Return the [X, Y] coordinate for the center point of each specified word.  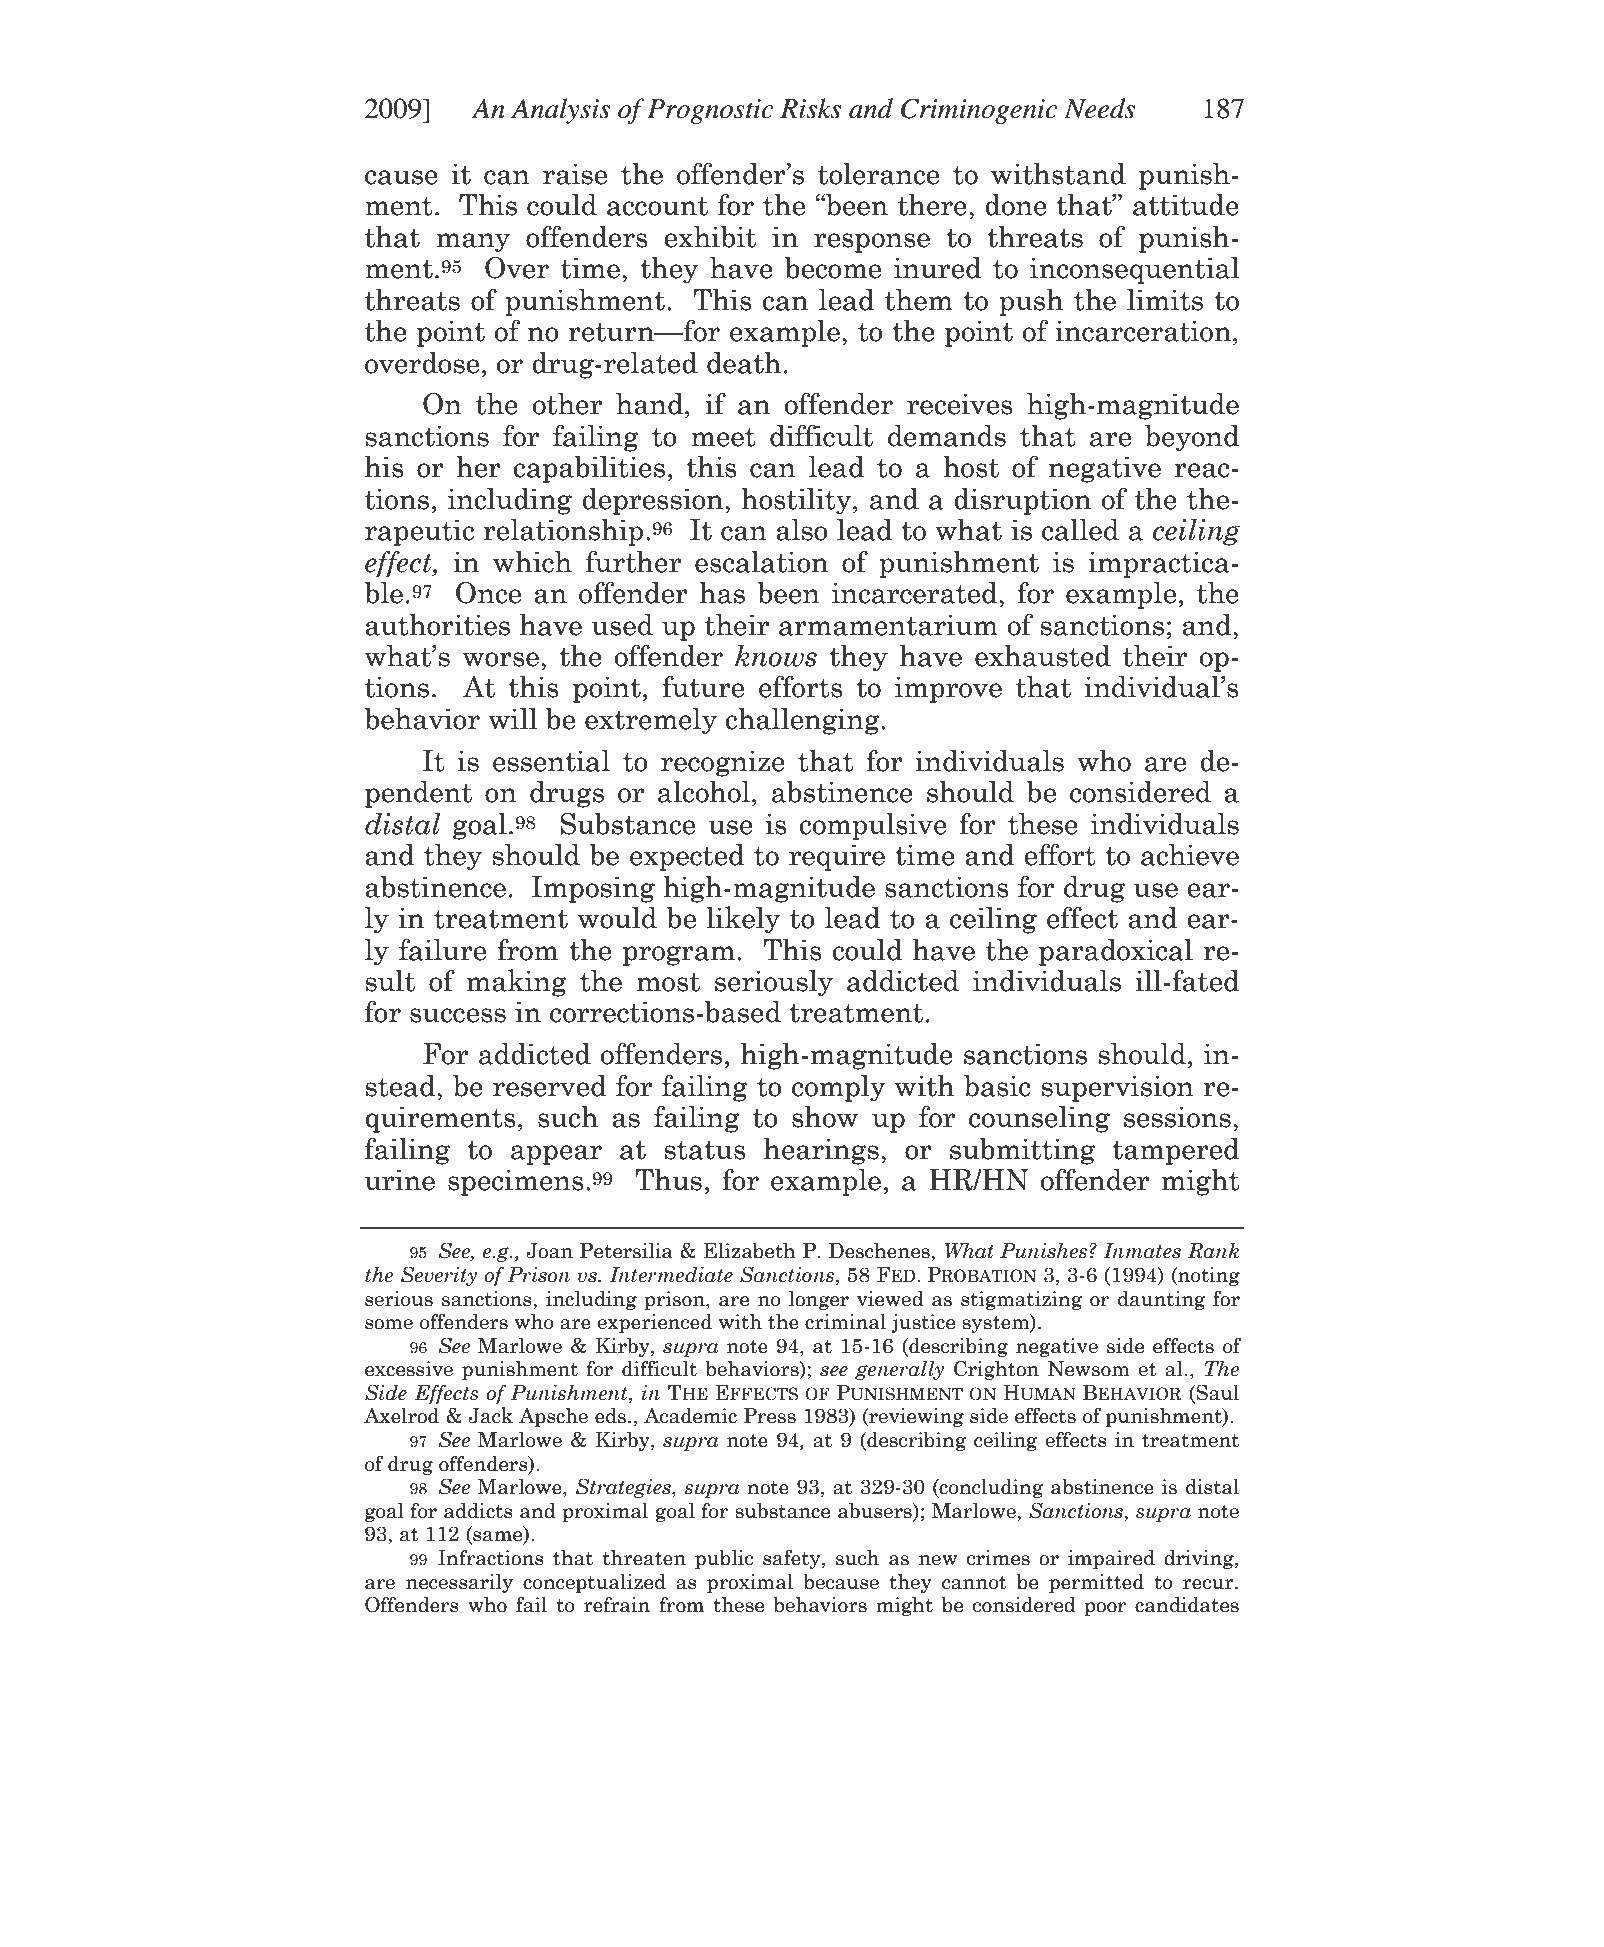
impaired [1111, 1559]
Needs [1099, 108]
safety [793, 1559]
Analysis [560, 111]
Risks [810, 108]
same [498, 1537]
